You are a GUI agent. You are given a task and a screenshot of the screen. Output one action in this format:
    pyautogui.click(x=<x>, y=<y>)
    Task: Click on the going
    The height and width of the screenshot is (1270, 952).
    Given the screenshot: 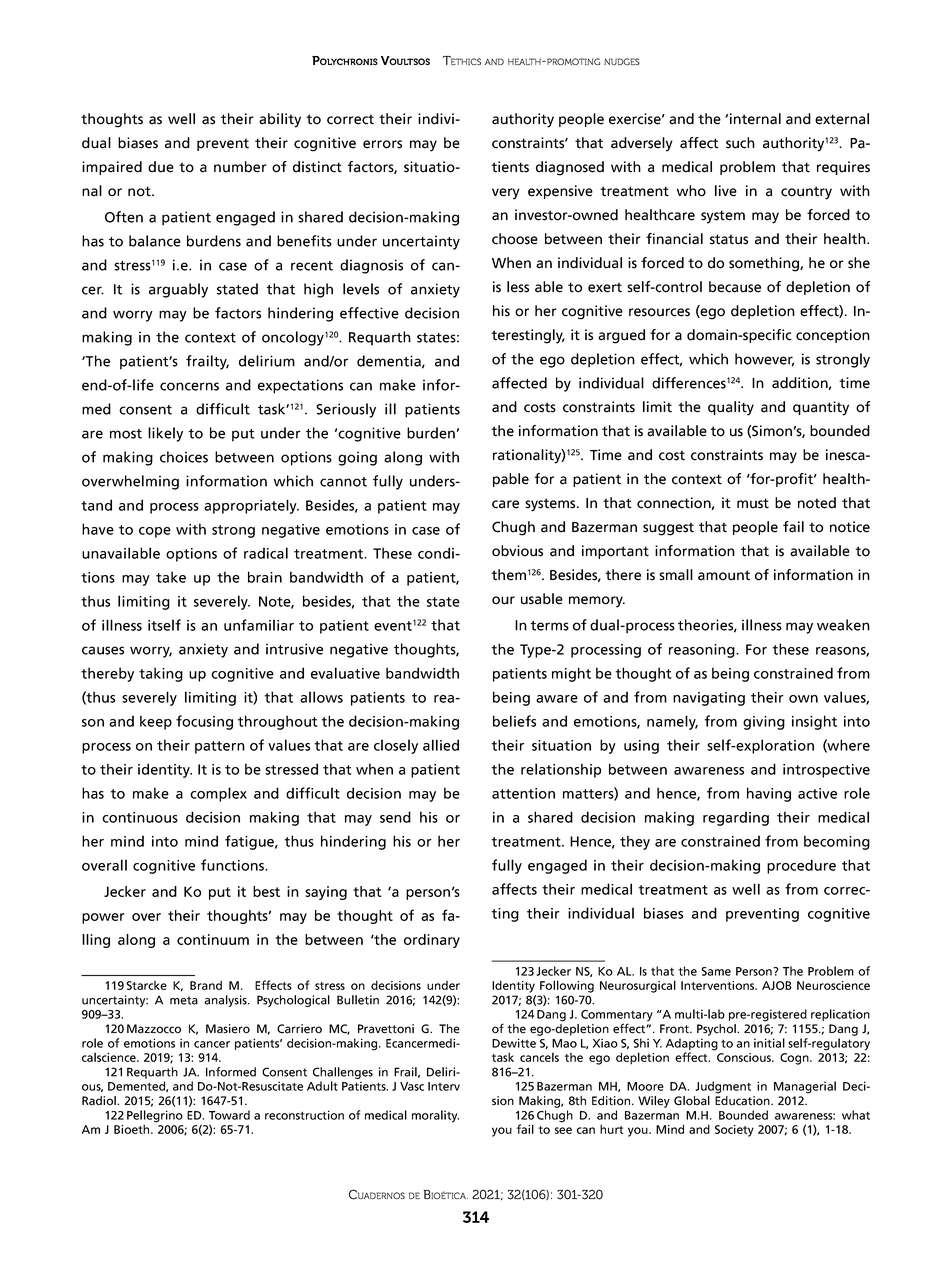 What is the action you would take?
    pyautogui.click(x=357, y=458)
